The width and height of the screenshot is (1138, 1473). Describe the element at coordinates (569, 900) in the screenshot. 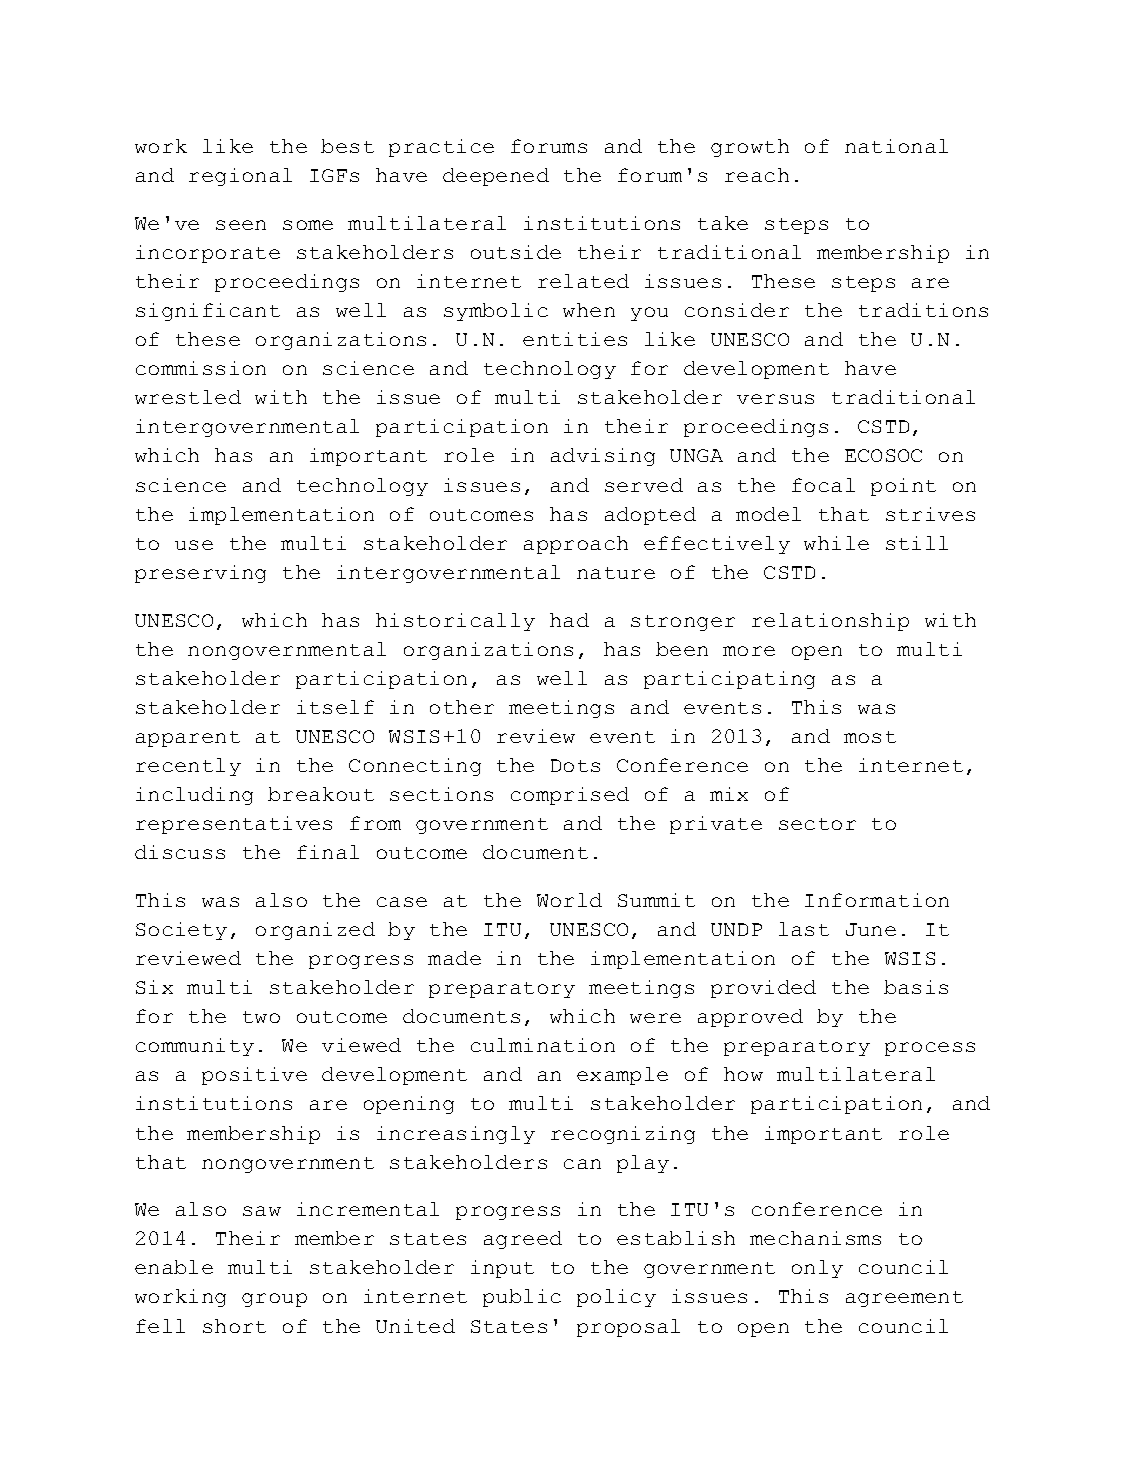

I see `World` at that location.
